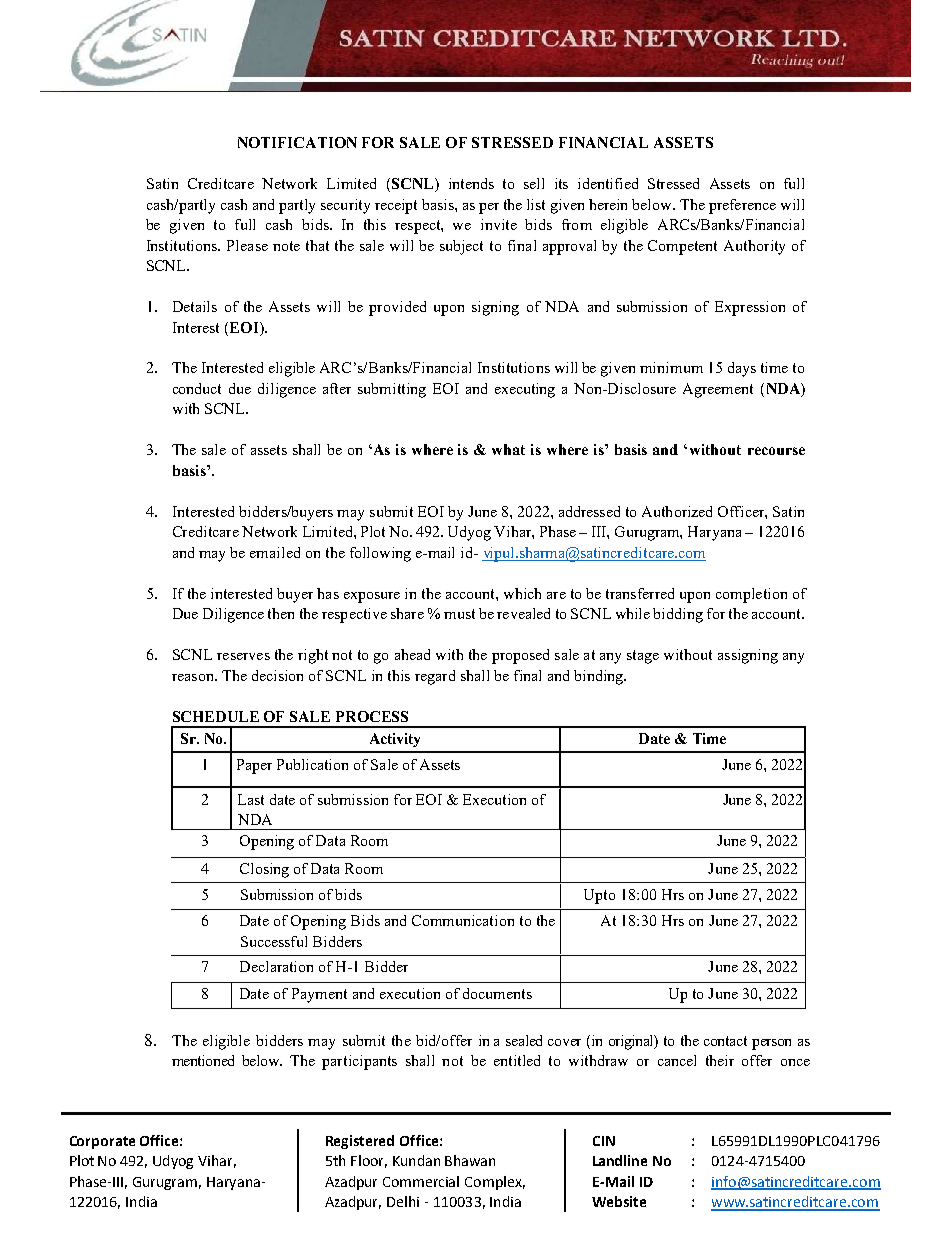 The width and height of the screenshot is (952, 1233). Describe the element at coordinates (276, 966) in the screenshot. I see `Declaration` at that location.
